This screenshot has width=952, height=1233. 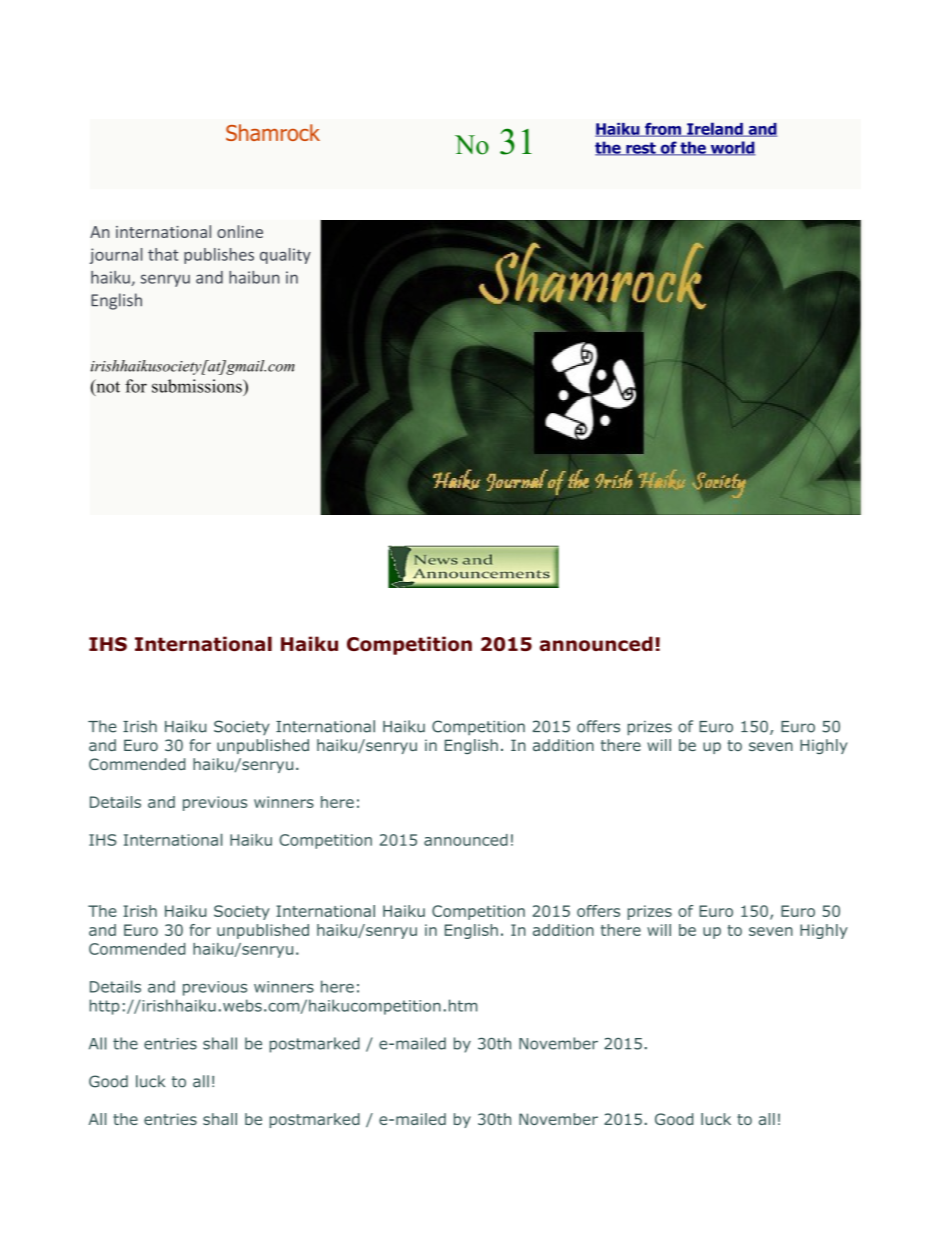 I want to click on world, so click(x=732, y=148).
